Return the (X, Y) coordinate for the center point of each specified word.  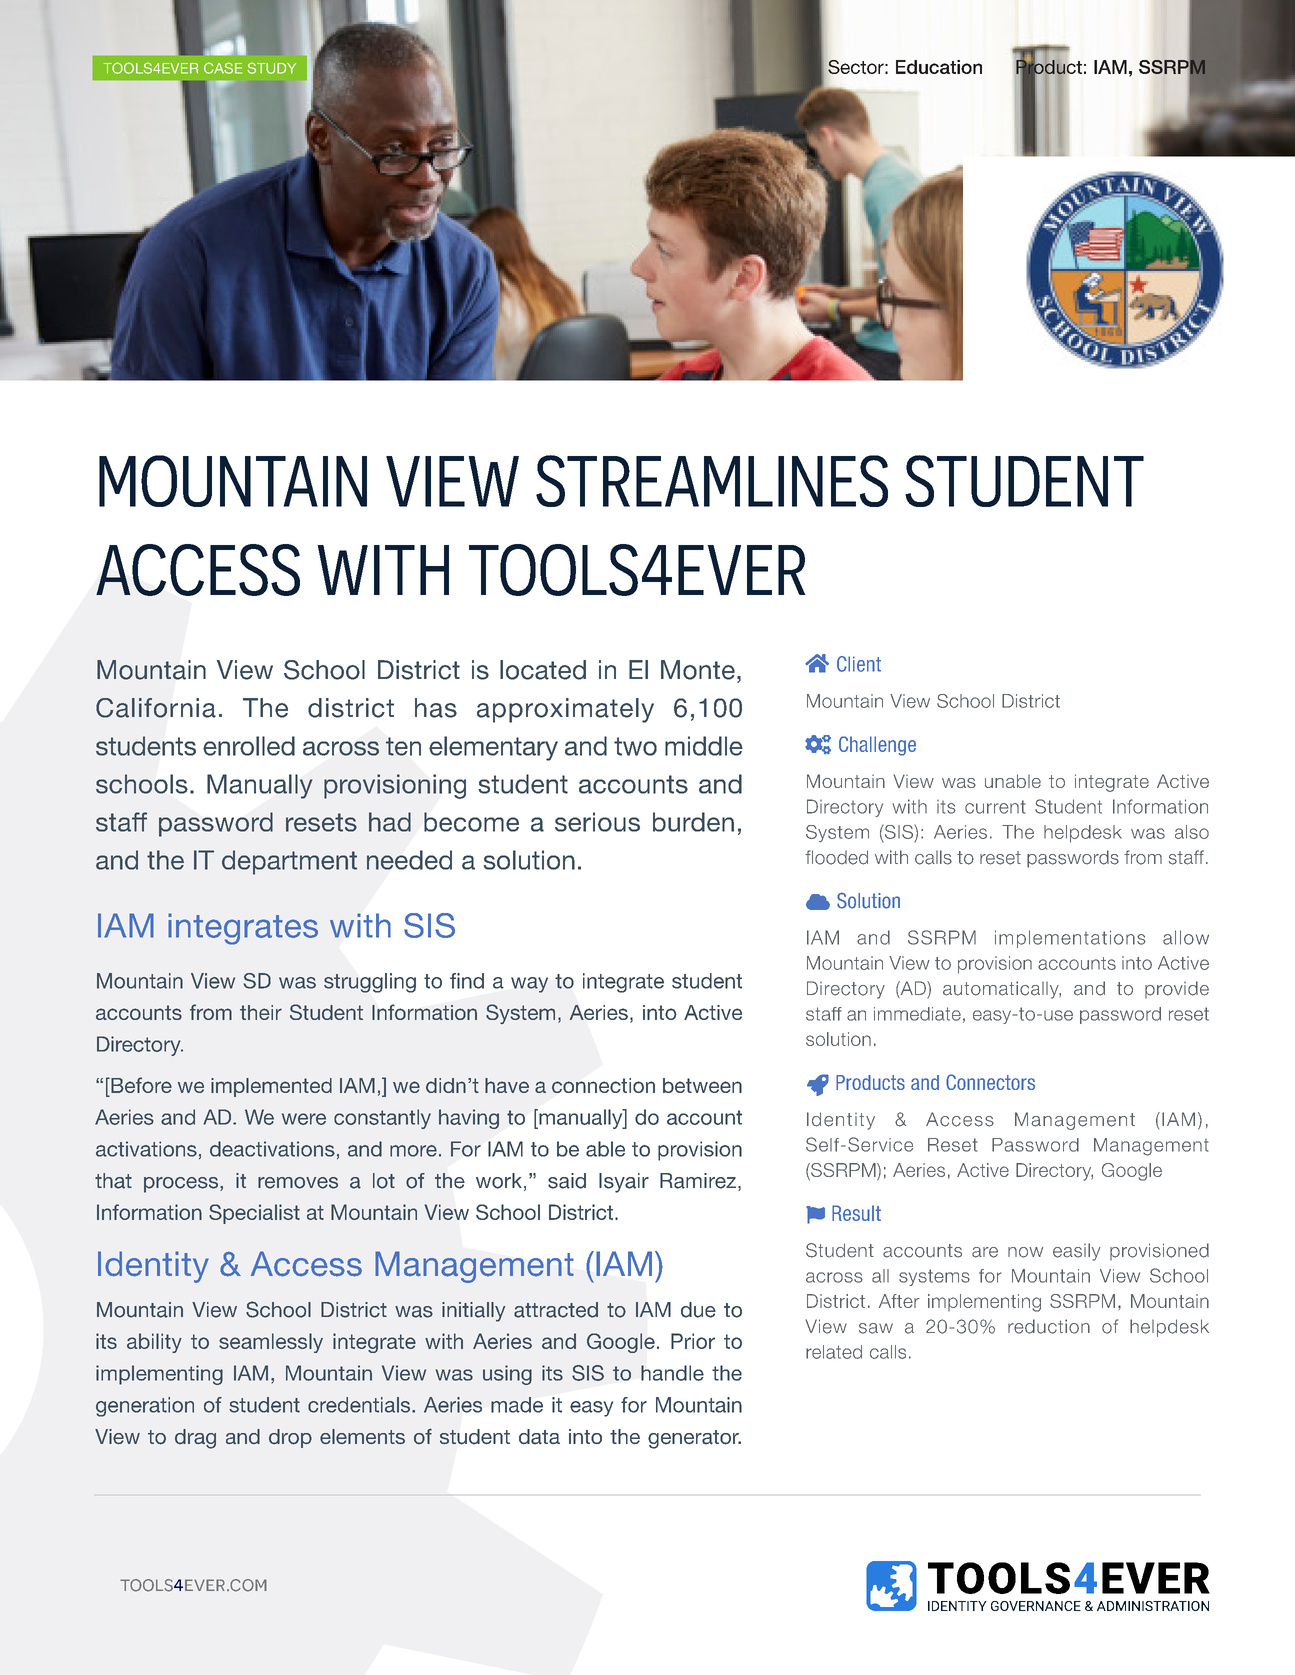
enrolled (249, 746)
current (995, 807)
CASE (223, 68)
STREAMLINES (712, 481)
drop (290, 1438)
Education (939, 67)
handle (672, 1373)
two (635, 746)
